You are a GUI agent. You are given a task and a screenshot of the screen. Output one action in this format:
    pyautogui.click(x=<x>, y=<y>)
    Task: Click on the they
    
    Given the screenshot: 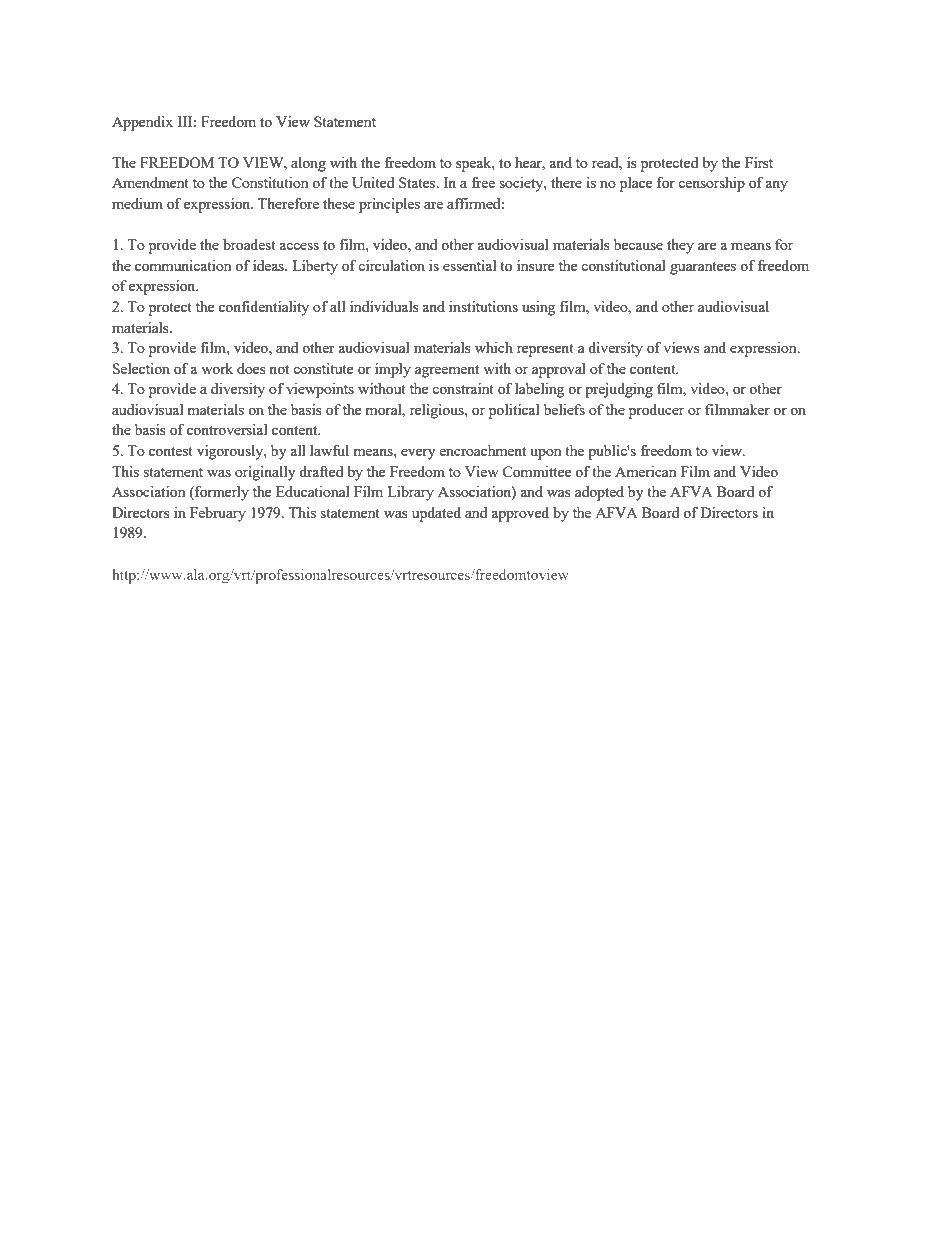 What is the action you would take?
    pyautogui.click(x=680, y=246)
